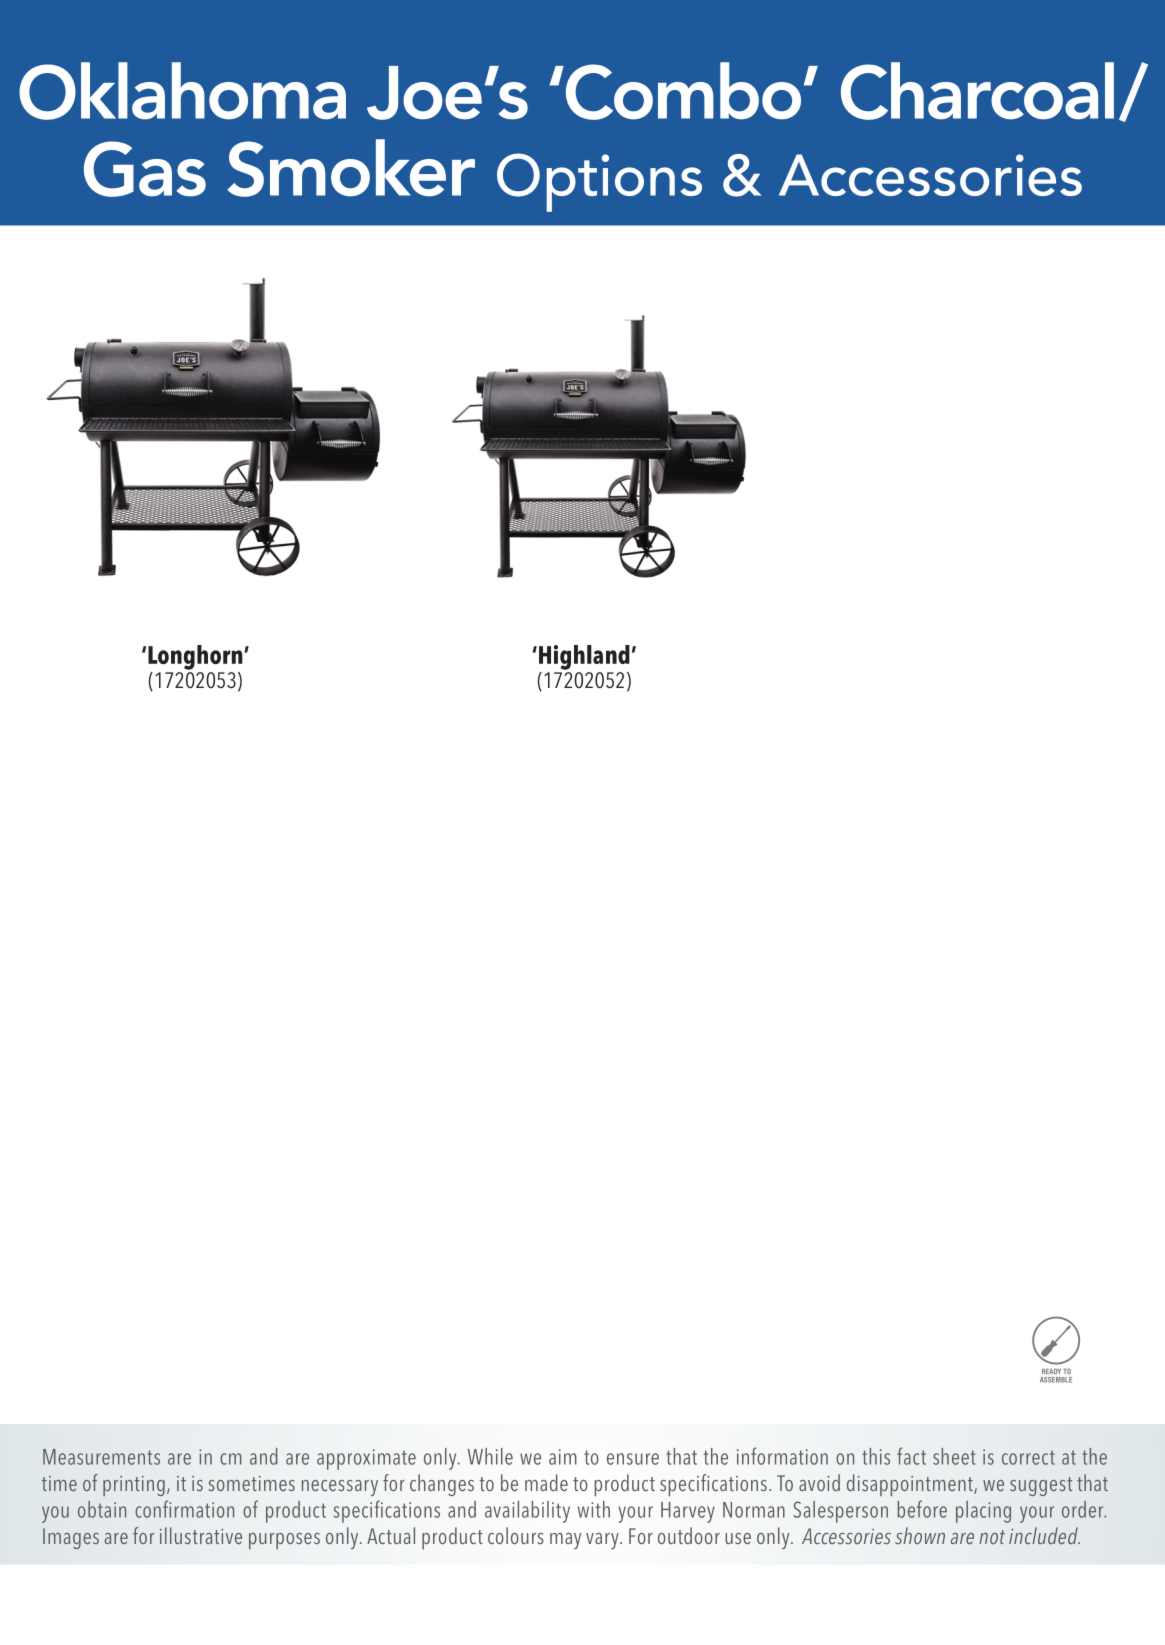 The height and width of the page is (1645, 1165). Describe the element at coordinates (599, 182) in the page. I see `Options` at that location.
